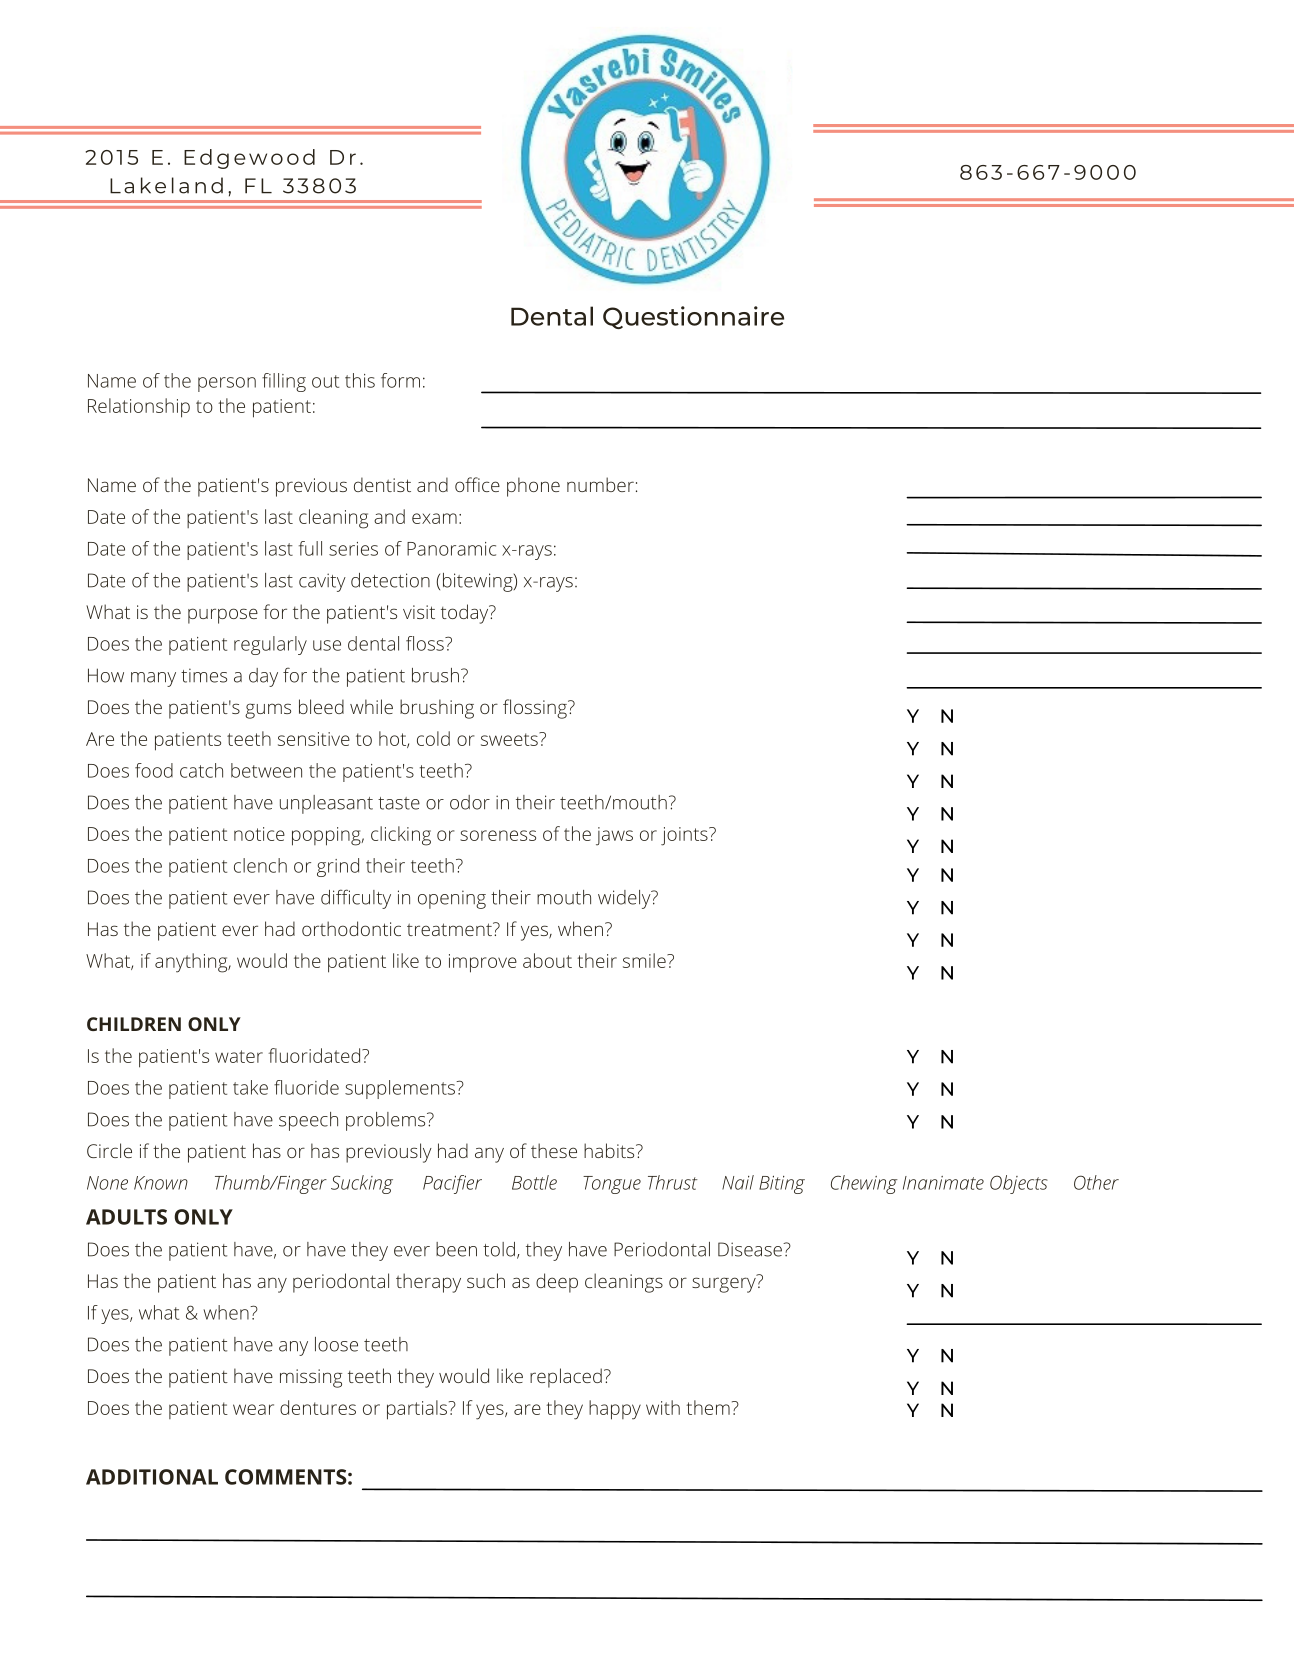 This document has height=1674, width=1294. What do you see at coordinates (684, 836) in the document?
I see `joints` at bounding box center [684, 836].
